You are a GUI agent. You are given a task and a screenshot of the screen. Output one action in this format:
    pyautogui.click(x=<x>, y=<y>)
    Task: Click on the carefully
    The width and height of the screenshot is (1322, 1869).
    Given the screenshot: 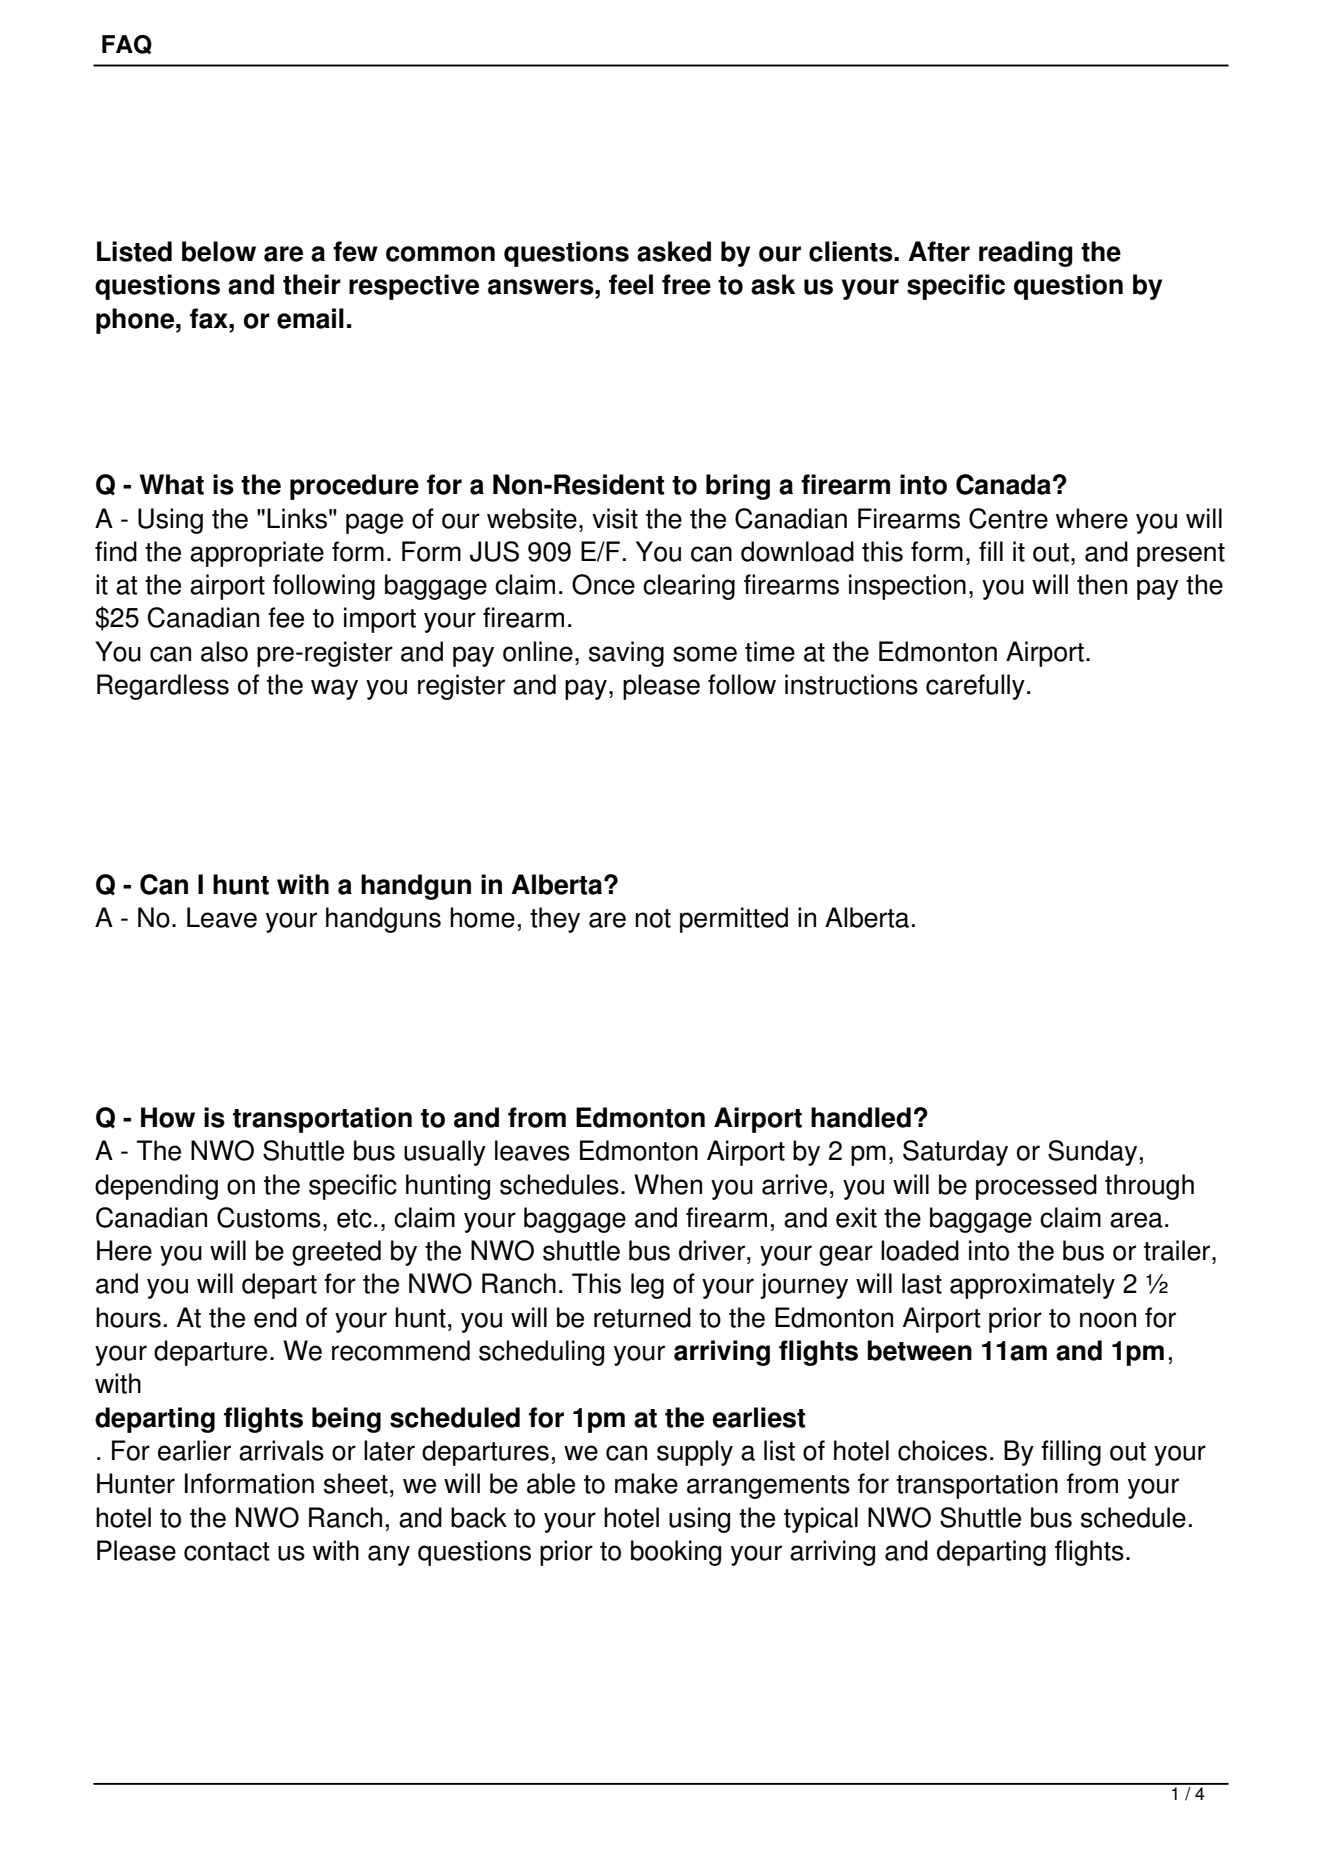 What is the action you would take?
    pyautogui.click(x=975, y=687)
